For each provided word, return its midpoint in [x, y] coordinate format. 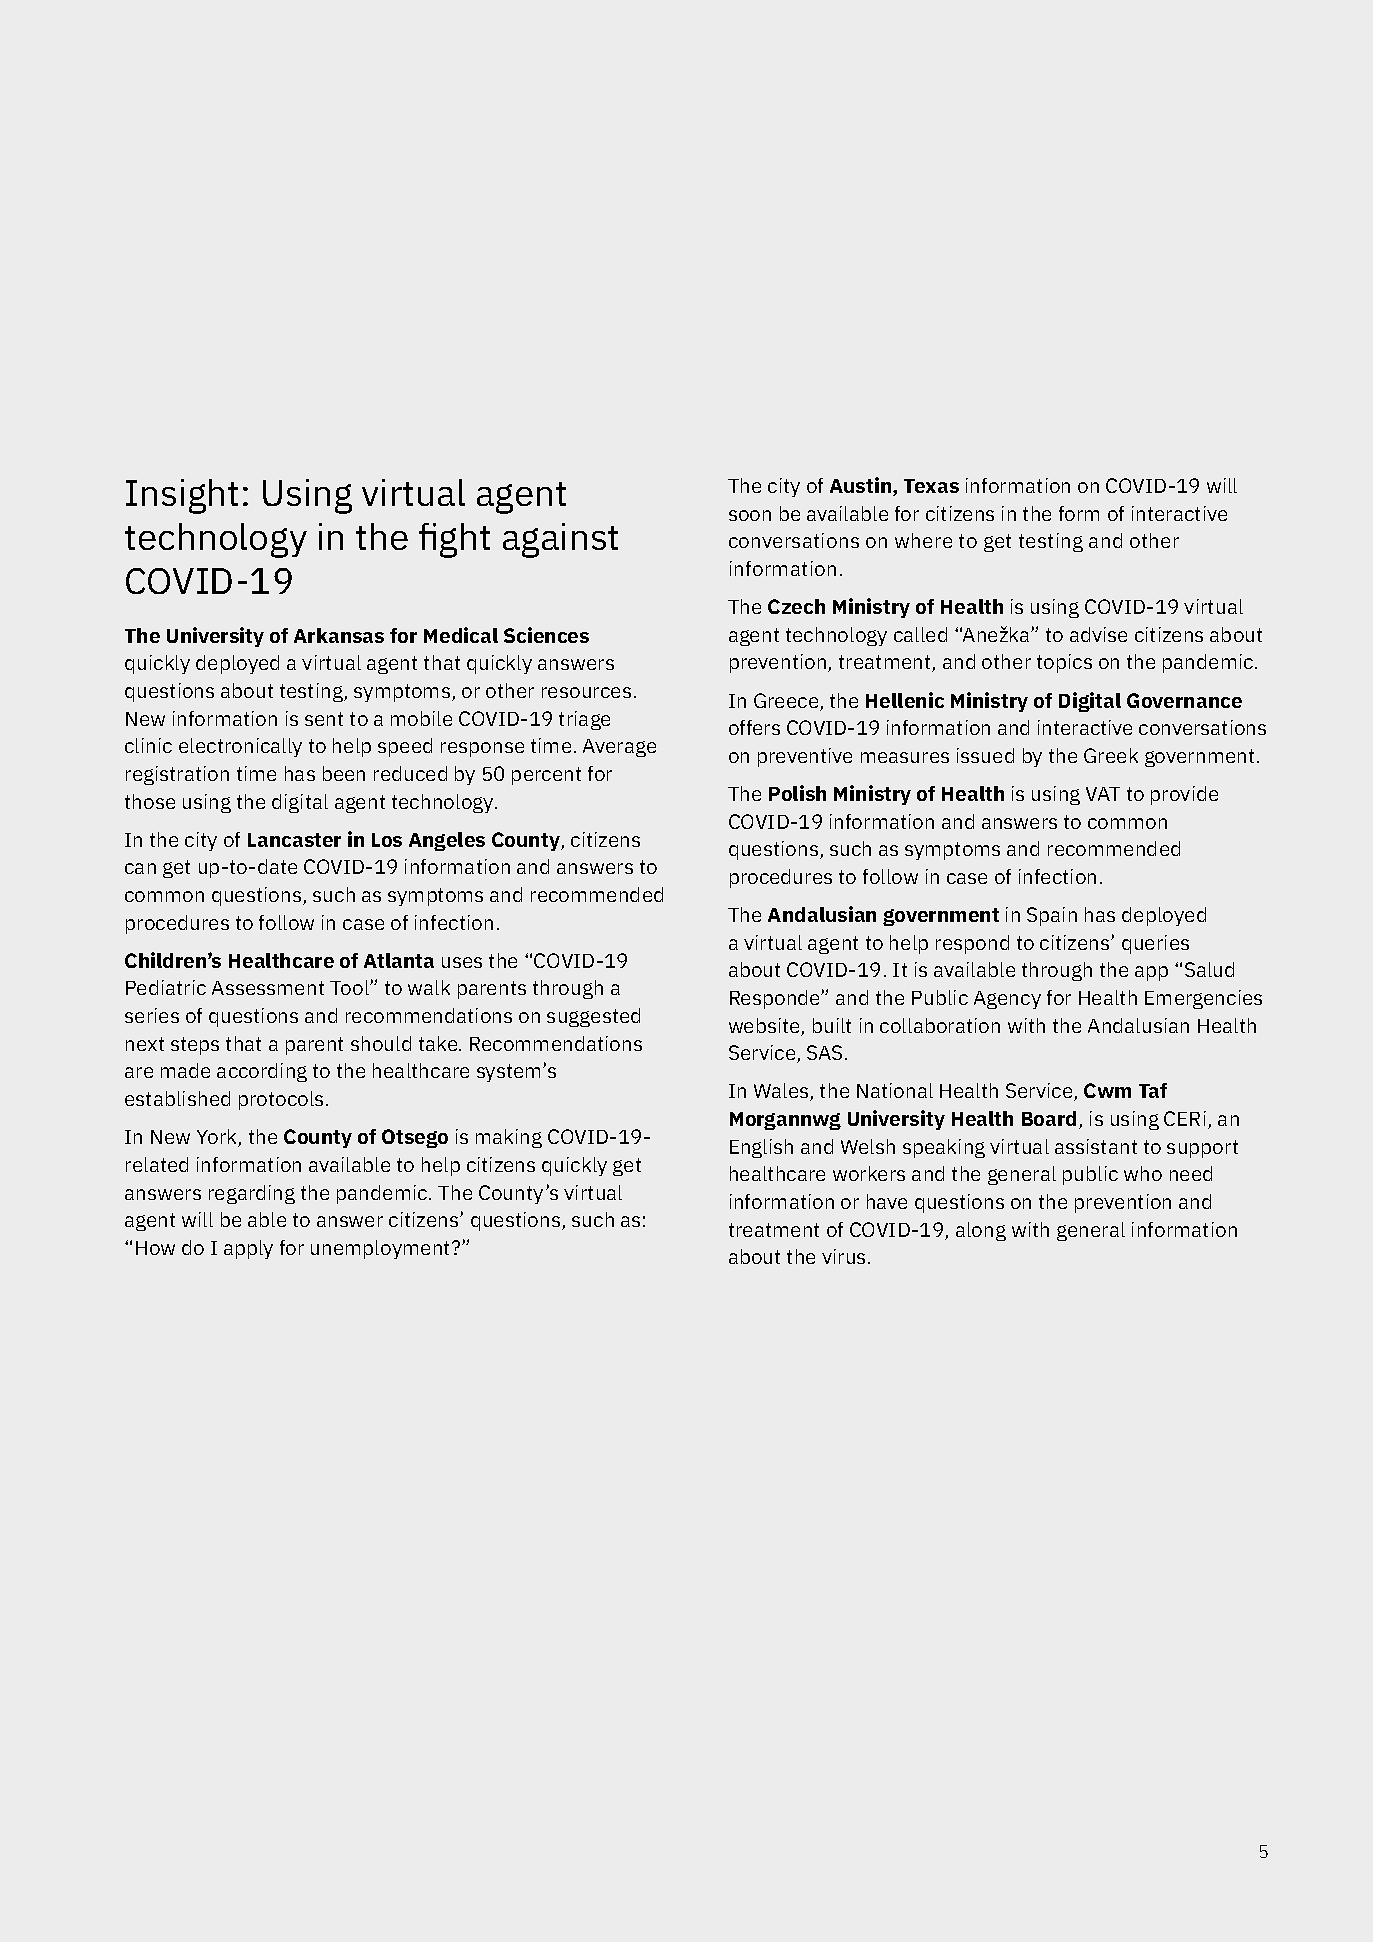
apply [248, 1249]
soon [750, 515]
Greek [1111, 755]
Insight [182, 496]
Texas [931, 486]
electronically [240, 747]
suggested [593, 1017]
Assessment [268, 988]
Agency [1007, 1000]
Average [619, 748]
